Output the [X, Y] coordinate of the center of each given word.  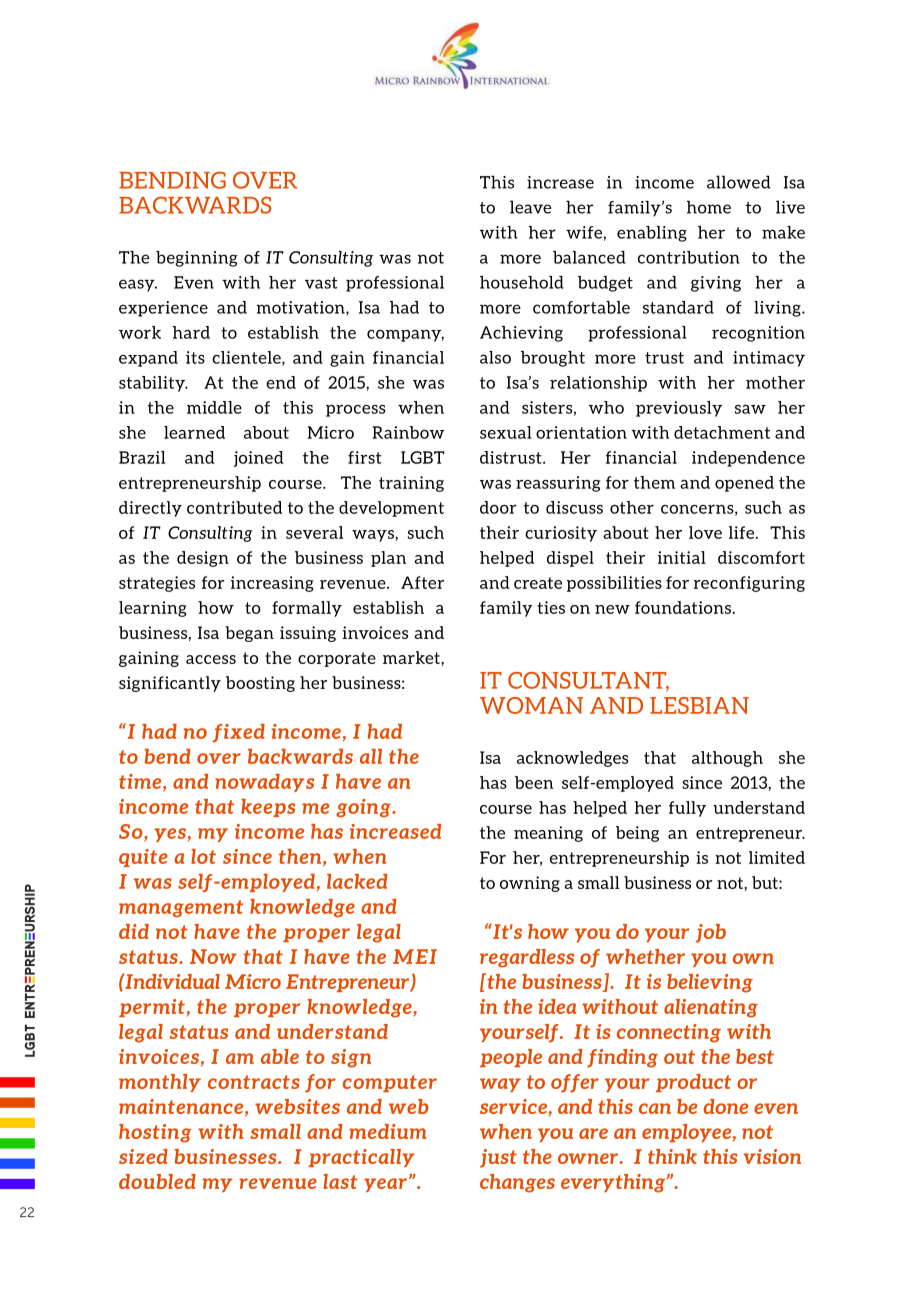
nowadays [264, 783]
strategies [157, 584]
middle [214, 407]
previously [679, 409]
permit [152, 1008]
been [534, 782]
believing [710, 983]
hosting [155, 1133]
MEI [415, 956]
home [709, 207]
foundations [684, 607]
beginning [197, 259]
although [727, 759]
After [422, 582]
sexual [506, 432]
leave [530, 207]
